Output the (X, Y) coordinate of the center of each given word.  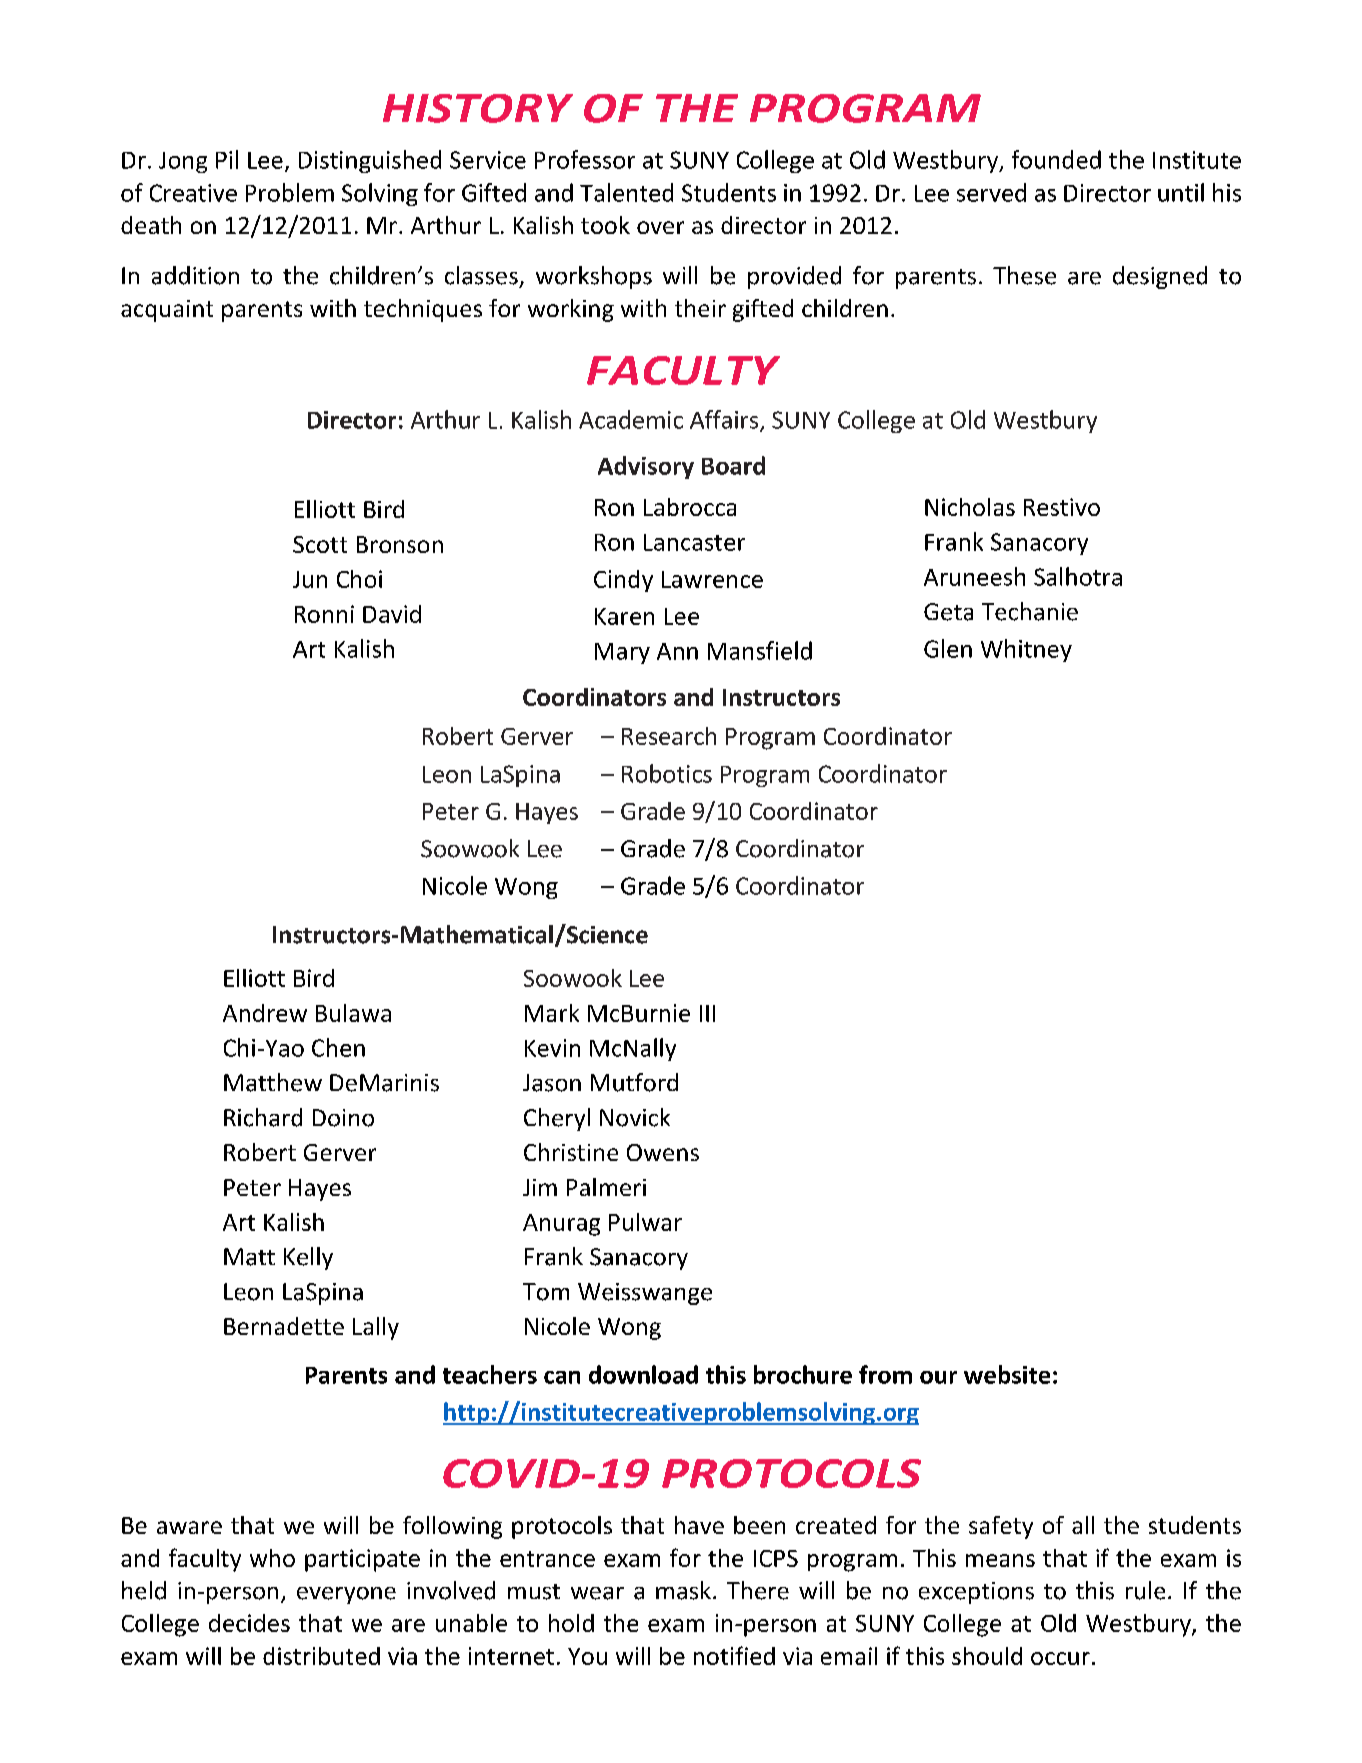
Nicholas (970, 507)
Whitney (1026, 650)
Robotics (667, 773)
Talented (626, 192)
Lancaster (694, 542)
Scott (320, 544)
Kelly (308, 1258)
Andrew (265, 1013)
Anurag (561, 1225)
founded (1056, 159)
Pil (227, 159)
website (1007, 1374)
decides (249, 1623)
